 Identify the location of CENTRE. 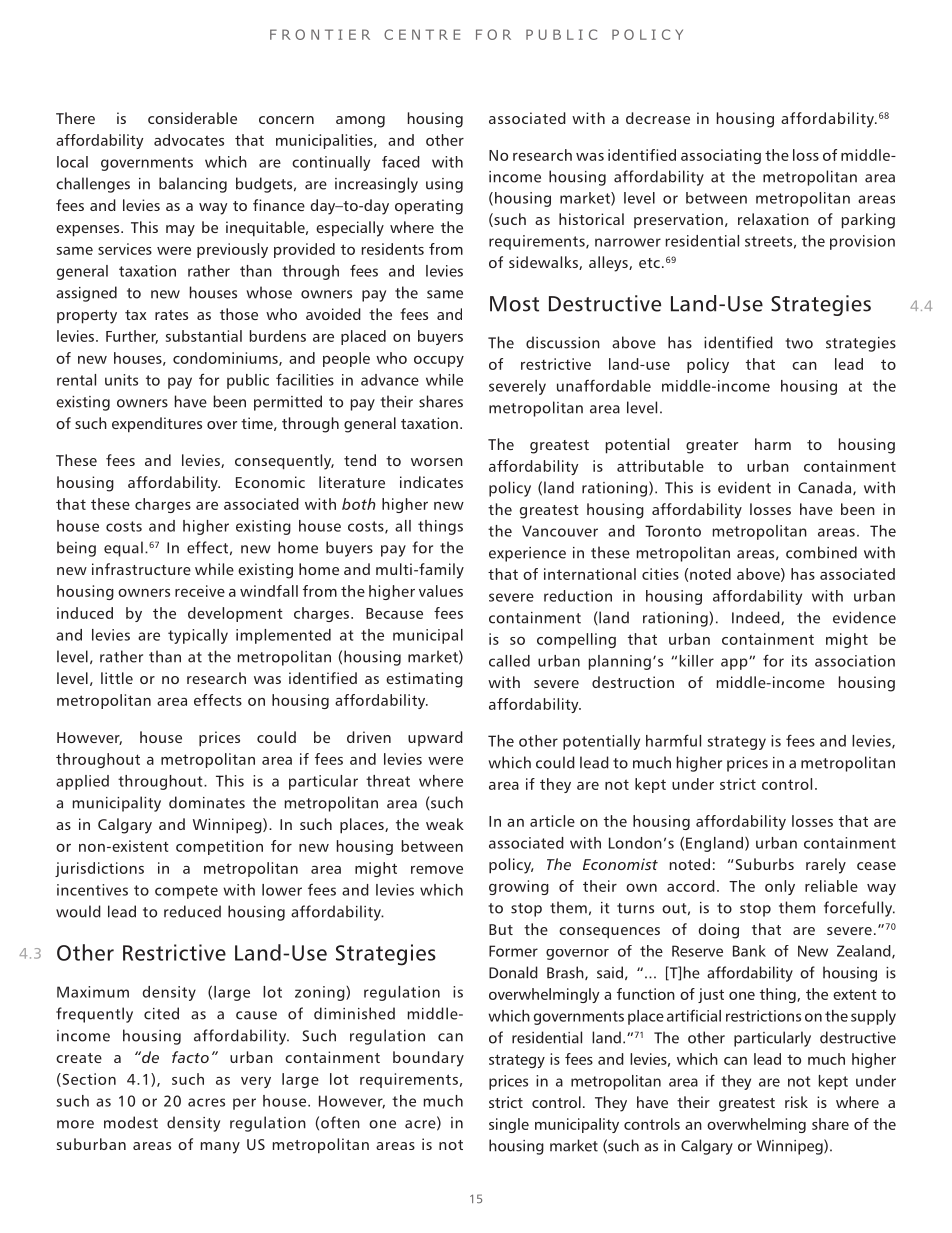
(422, 34).
